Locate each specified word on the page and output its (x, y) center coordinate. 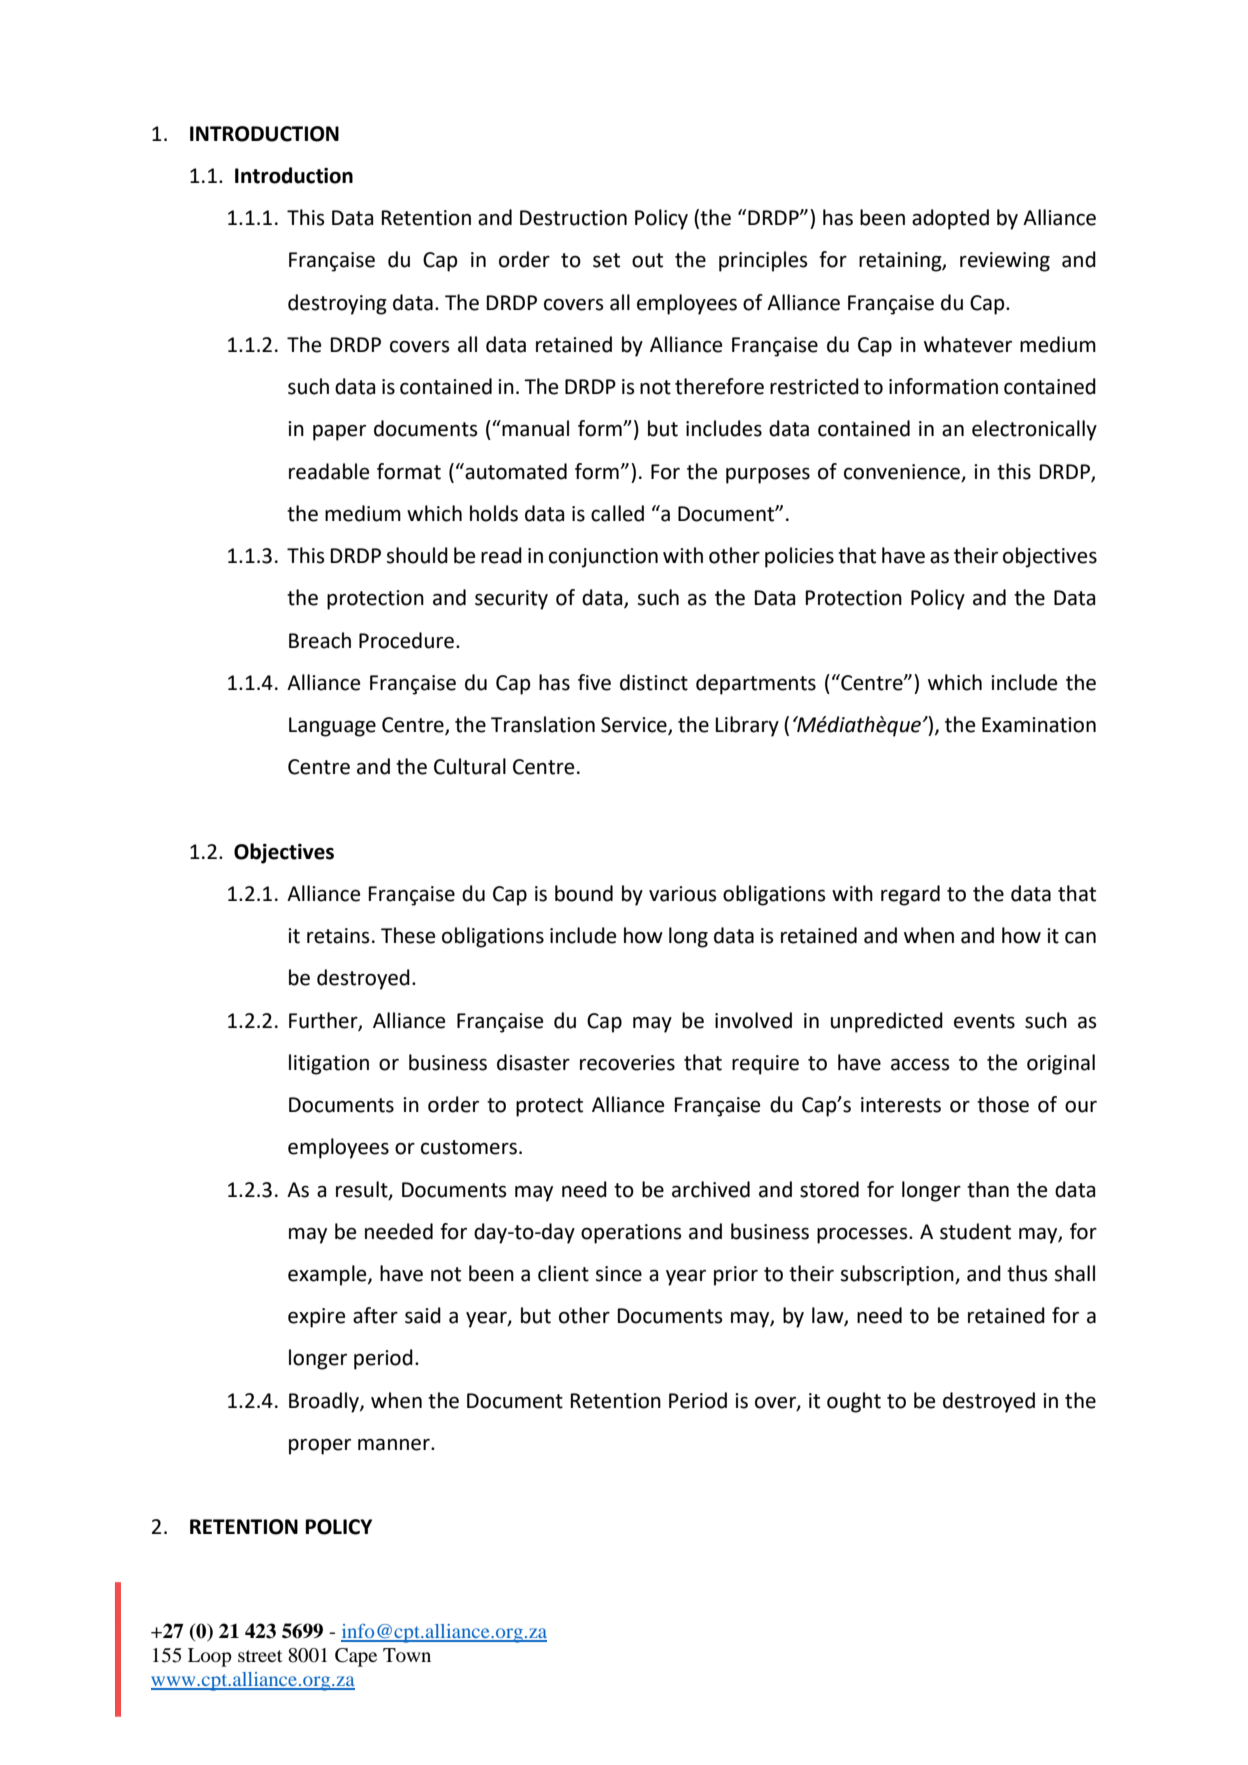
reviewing (1005, 262)
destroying (337, 304)
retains (338, 936)
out (647, 260)
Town (407, 1655)
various (682, 894)
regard (910, 895)
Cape (356, 1657)
